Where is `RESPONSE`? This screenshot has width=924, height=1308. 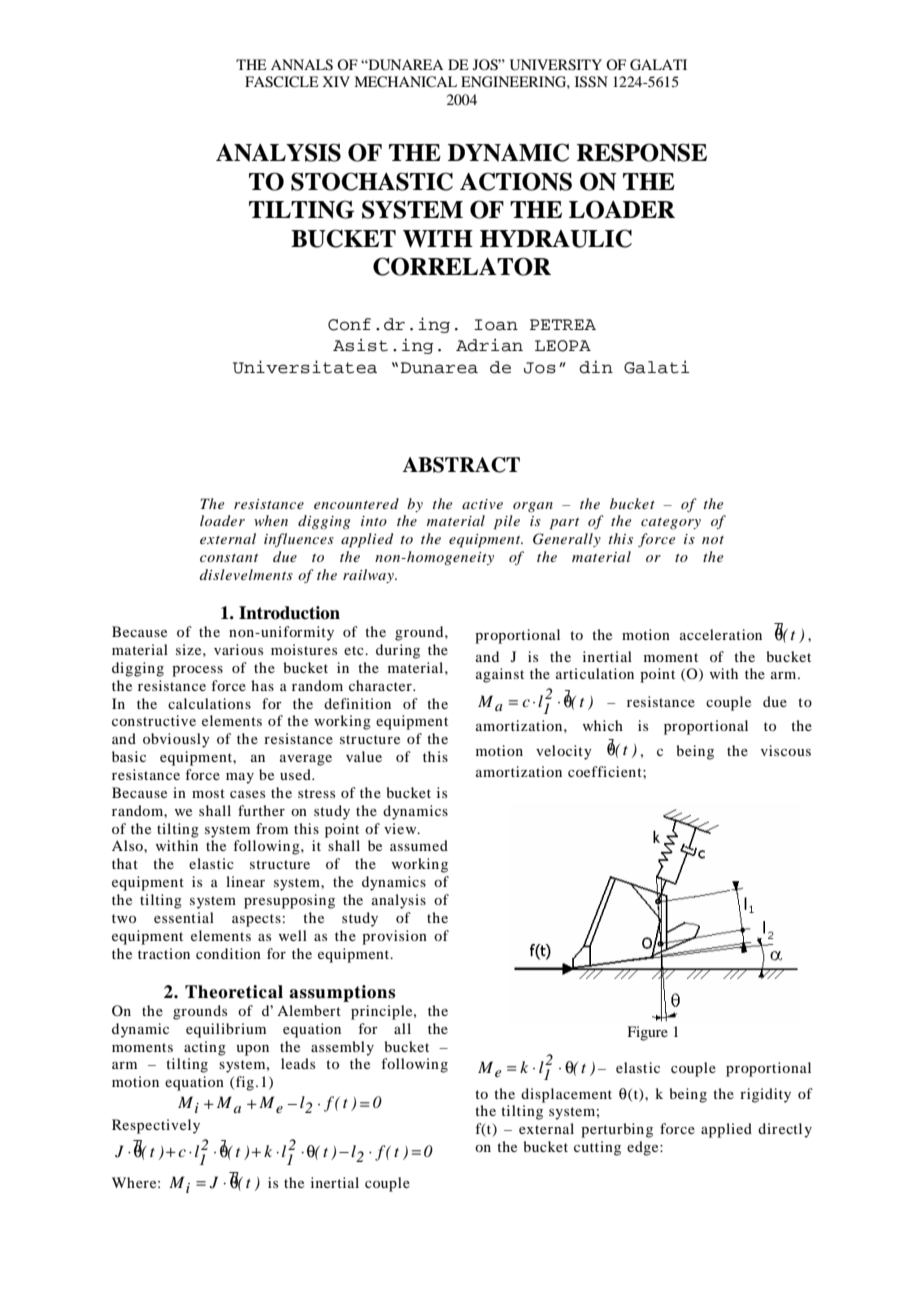
RESPONSE is located at coordinates (642, 152).
